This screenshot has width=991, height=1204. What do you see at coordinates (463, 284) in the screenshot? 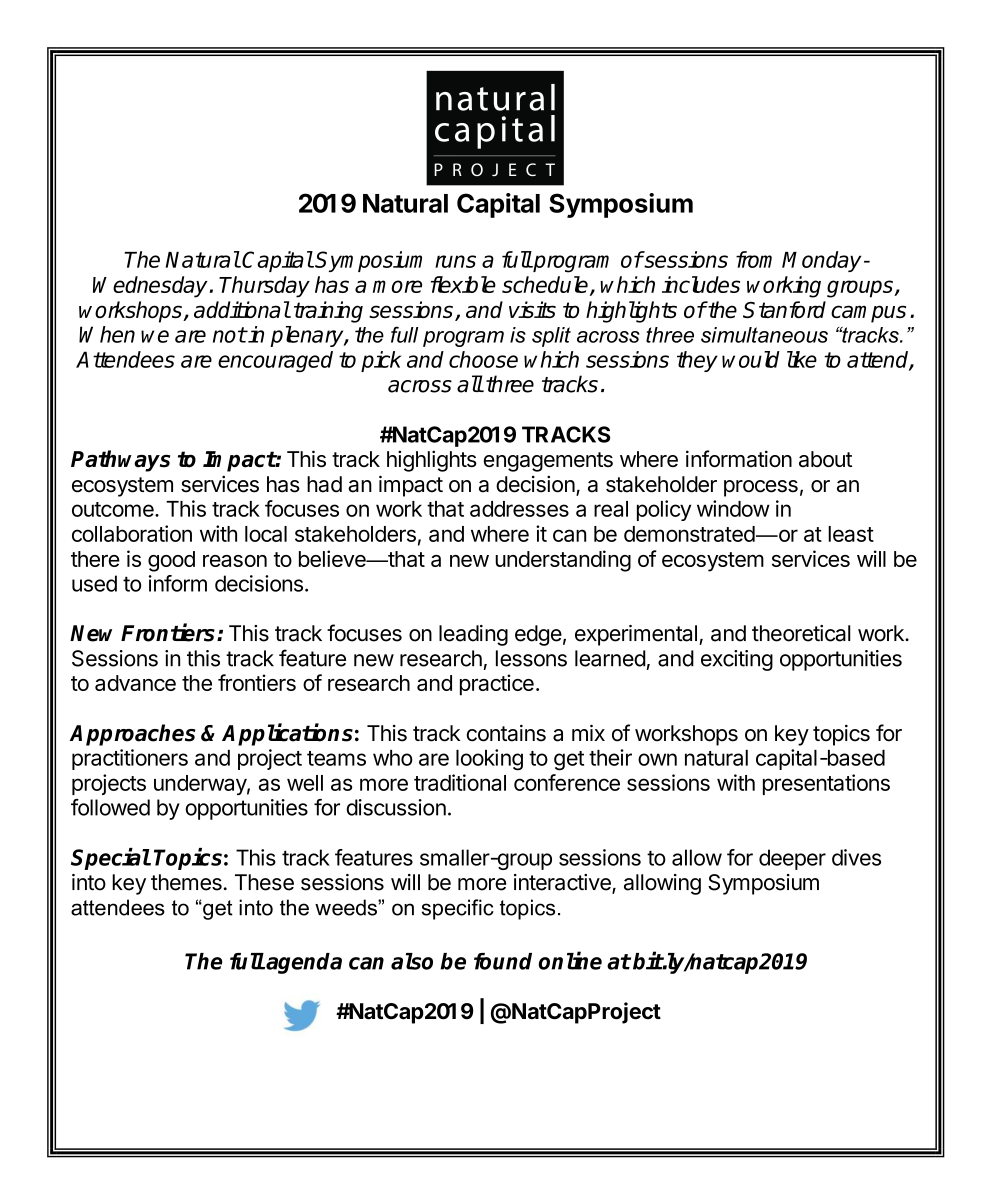
I see `flexible` at bounding box center [463, 284].
